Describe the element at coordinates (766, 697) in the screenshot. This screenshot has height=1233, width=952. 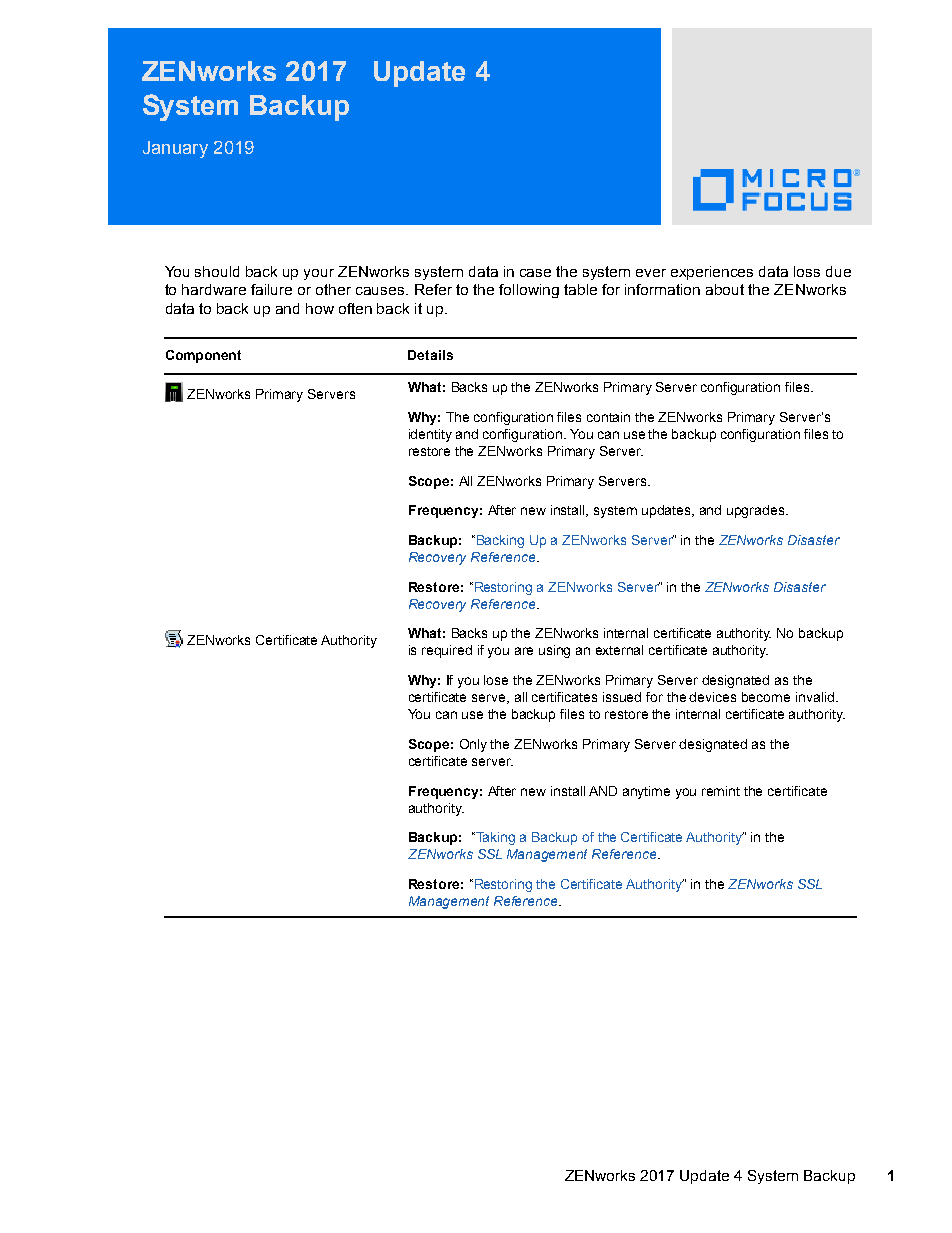
I see `become` at that location.
